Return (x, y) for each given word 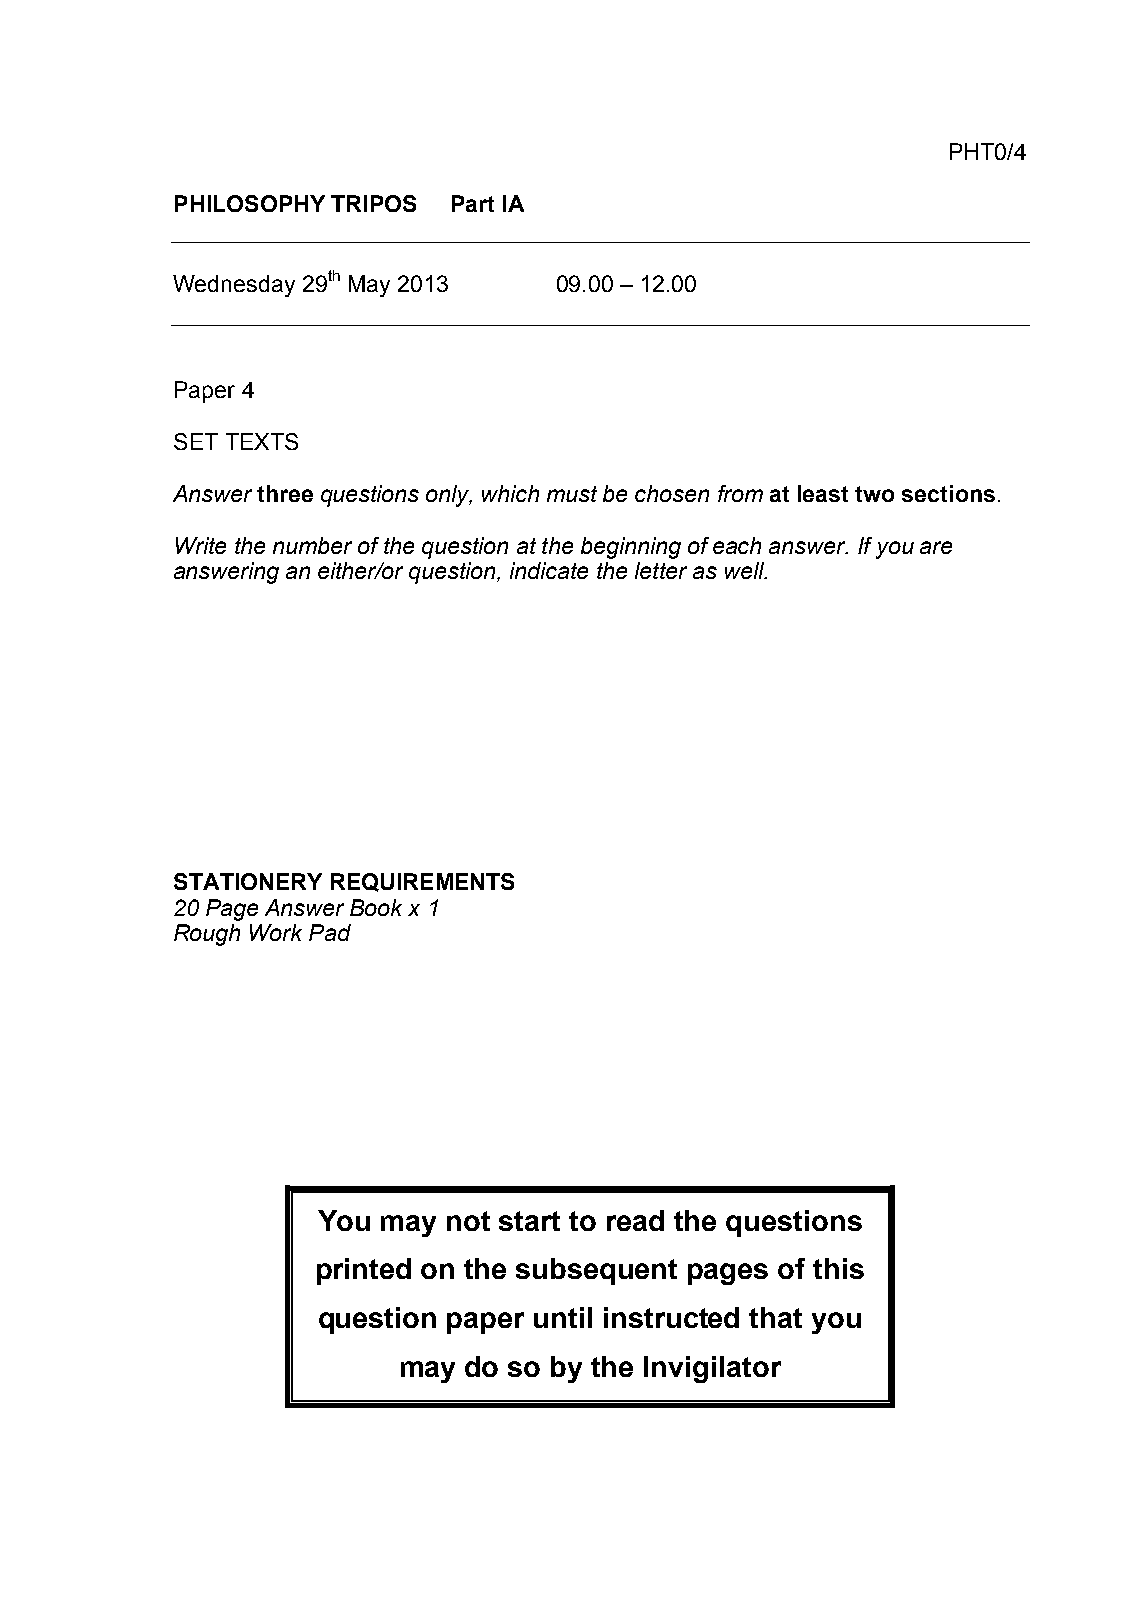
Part (473, 203)
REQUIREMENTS (422, 882)
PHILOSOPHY (250, 203)
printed (364, 1271)
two (874, 494)
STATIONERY (248, 881)
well (745, 570)
